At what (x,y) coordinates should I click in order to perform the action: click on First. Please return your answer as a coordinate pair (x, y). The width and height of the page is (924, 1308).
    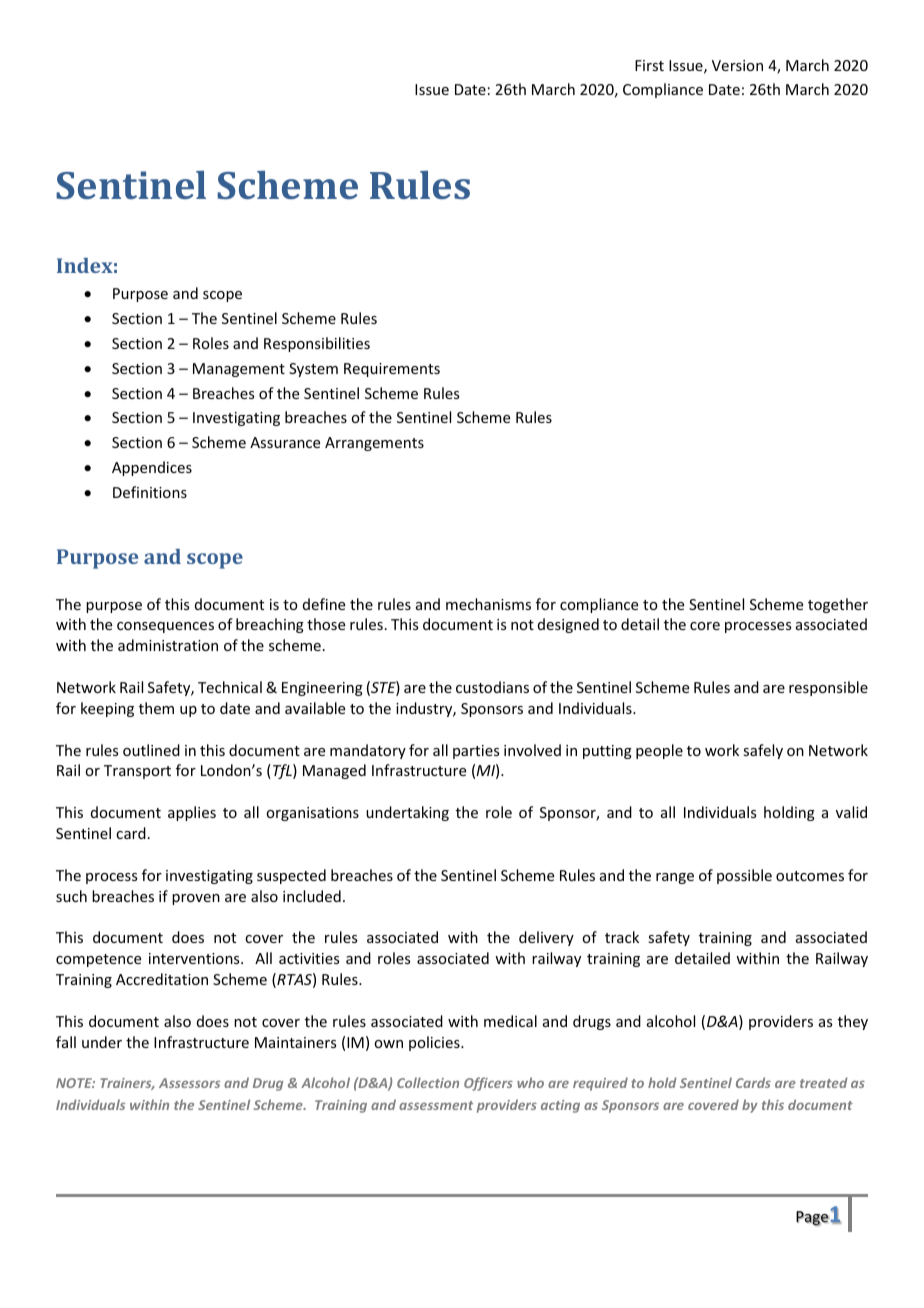
    Looking at the image, I should click on (649, 65).
